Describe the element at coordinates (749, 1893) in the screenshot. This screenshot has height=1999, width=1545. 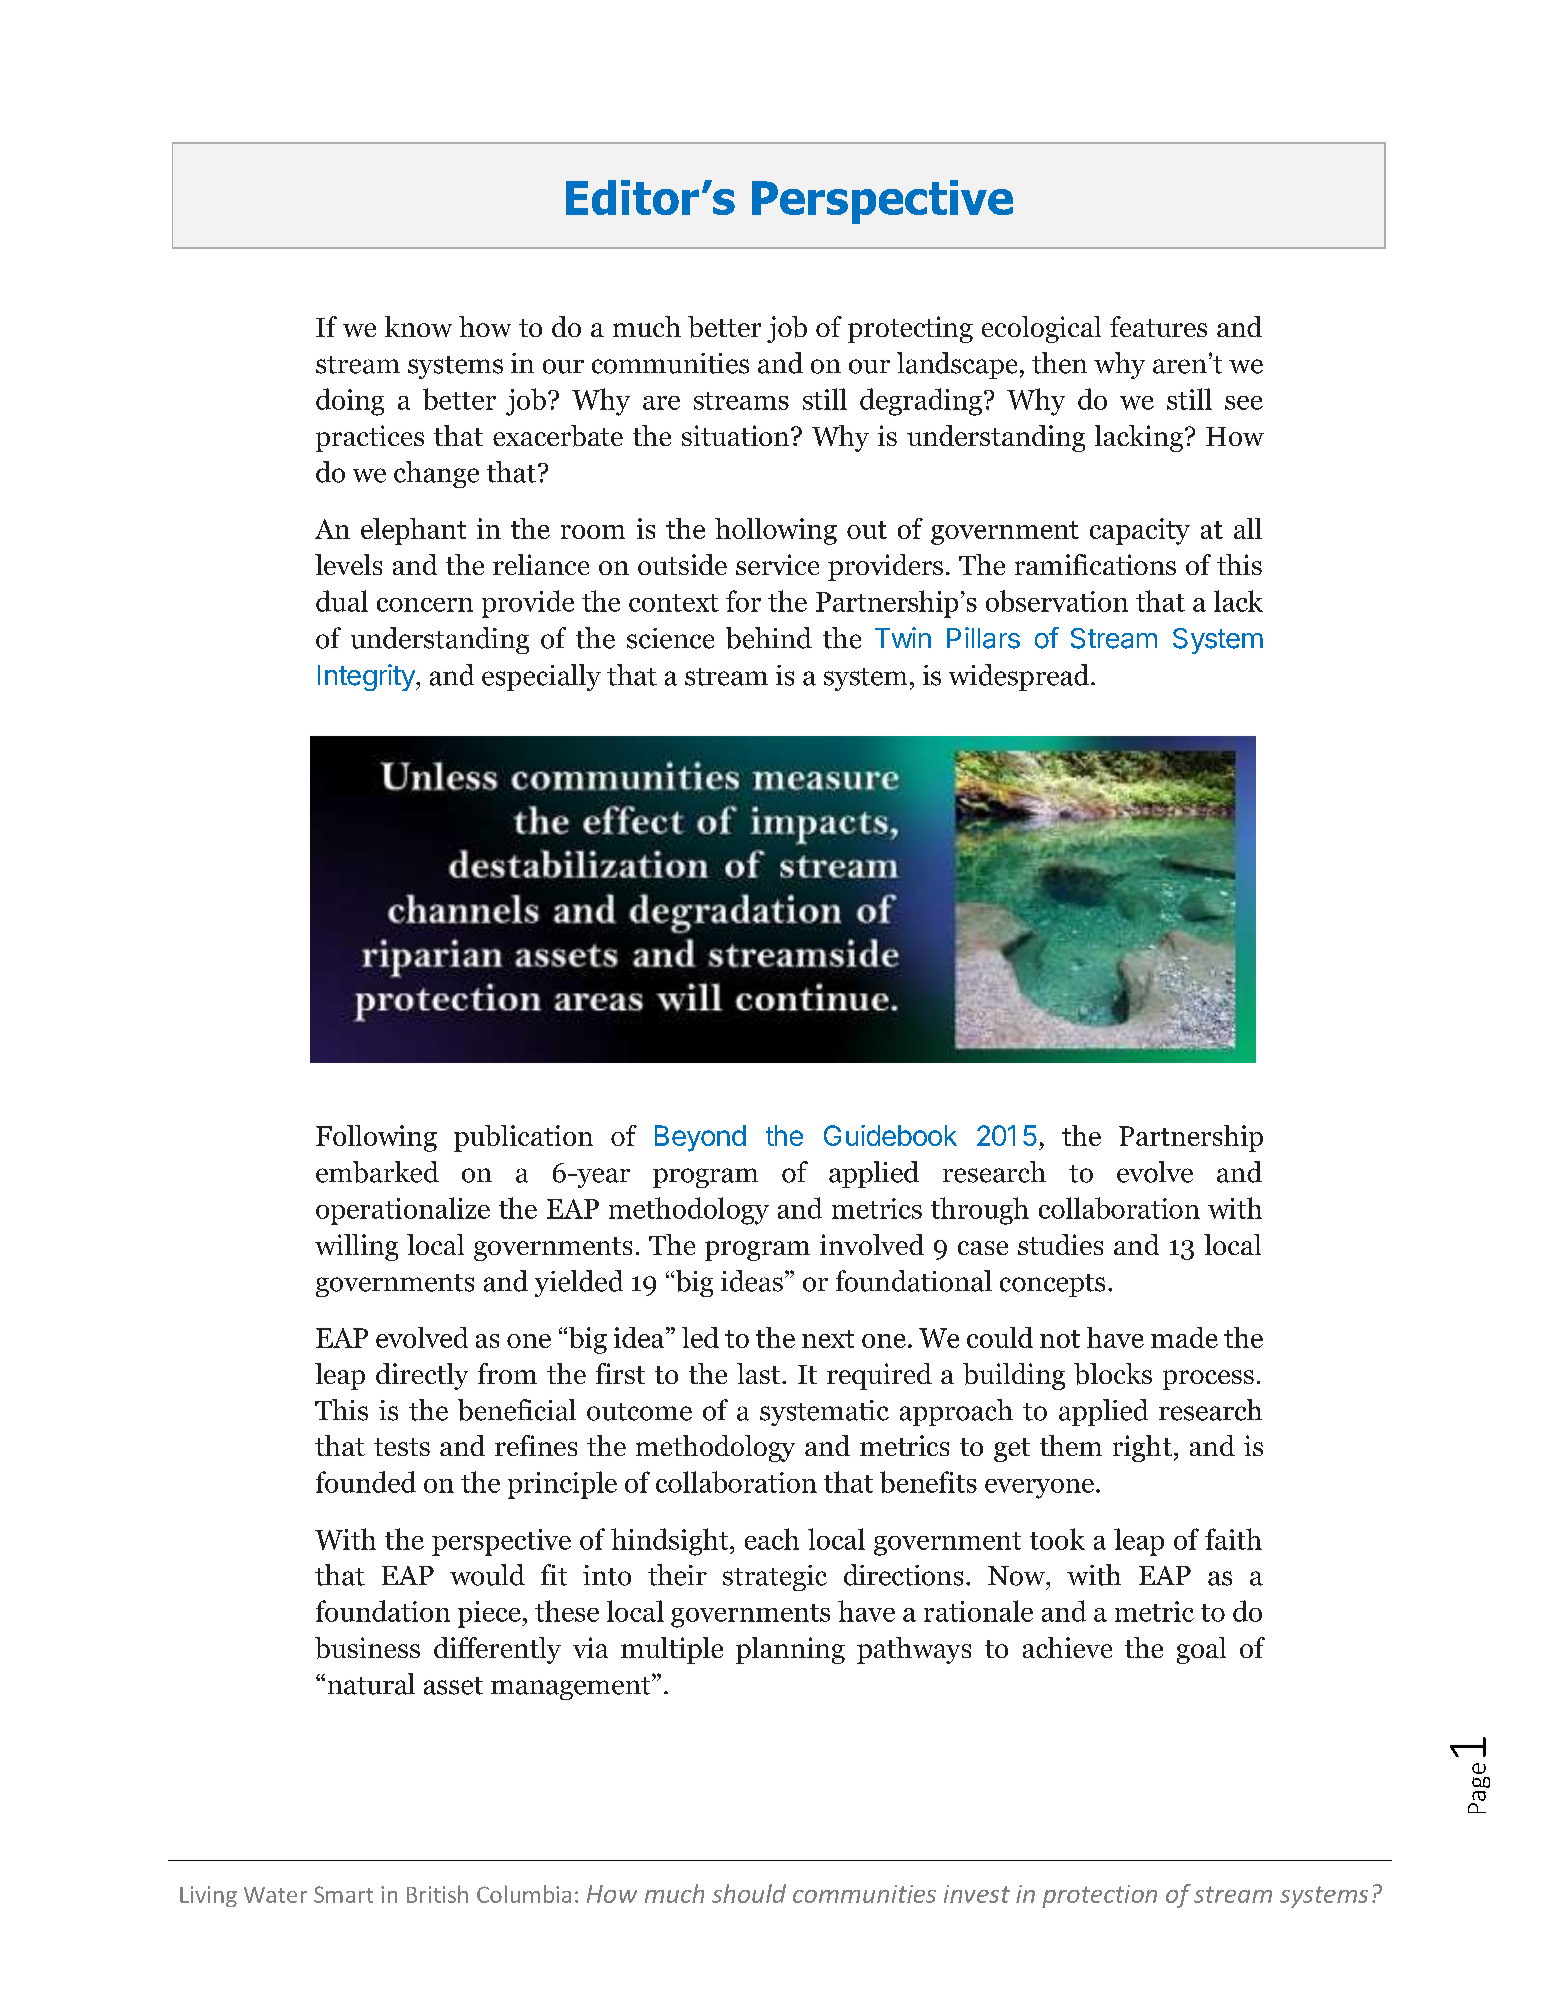
I see `should` at that location.
